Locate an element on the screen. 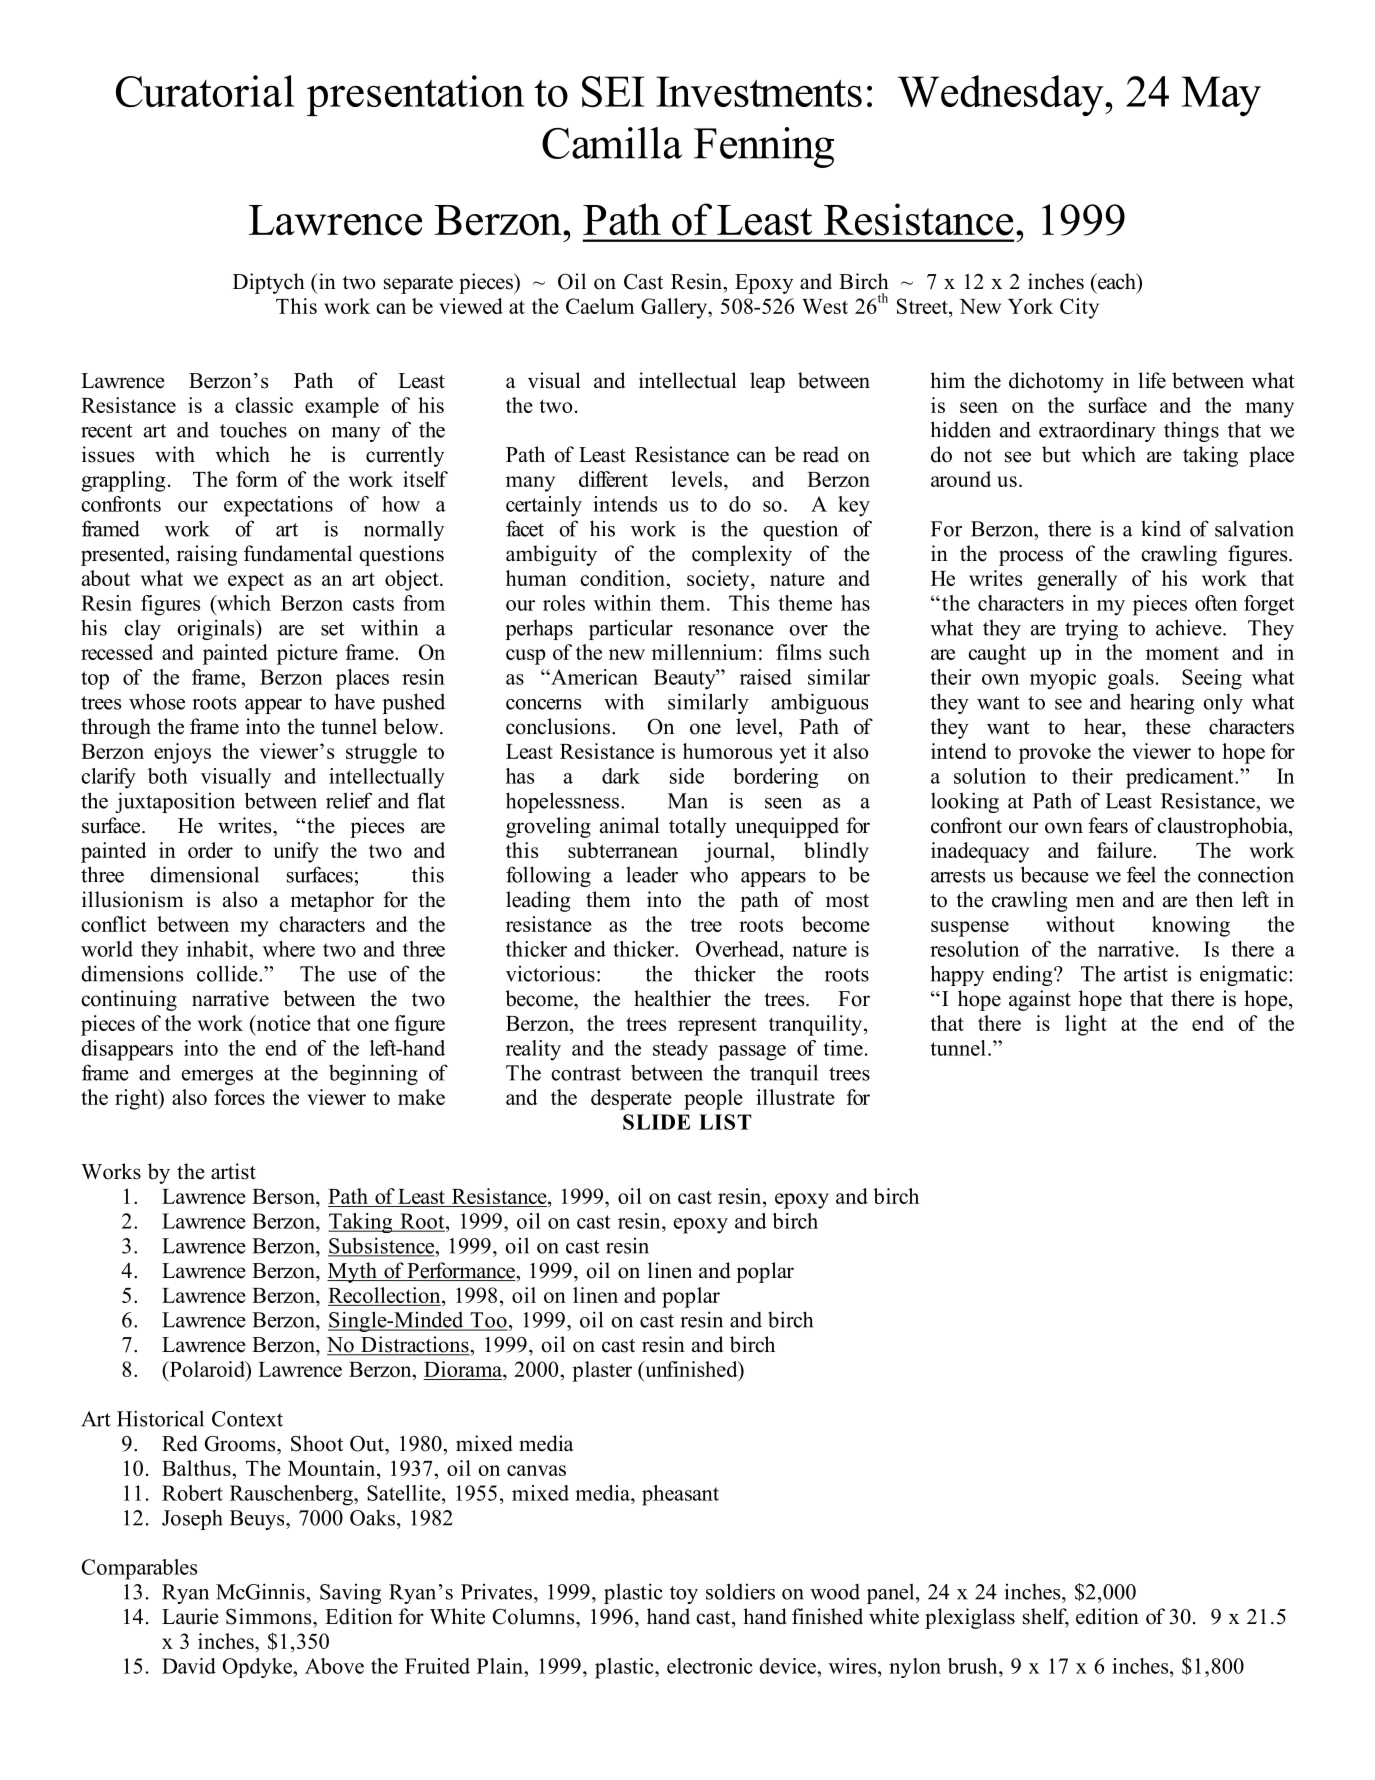 This screenshot has height=1780, width=1375. Simmons is located at coordinates (270, 1616).
